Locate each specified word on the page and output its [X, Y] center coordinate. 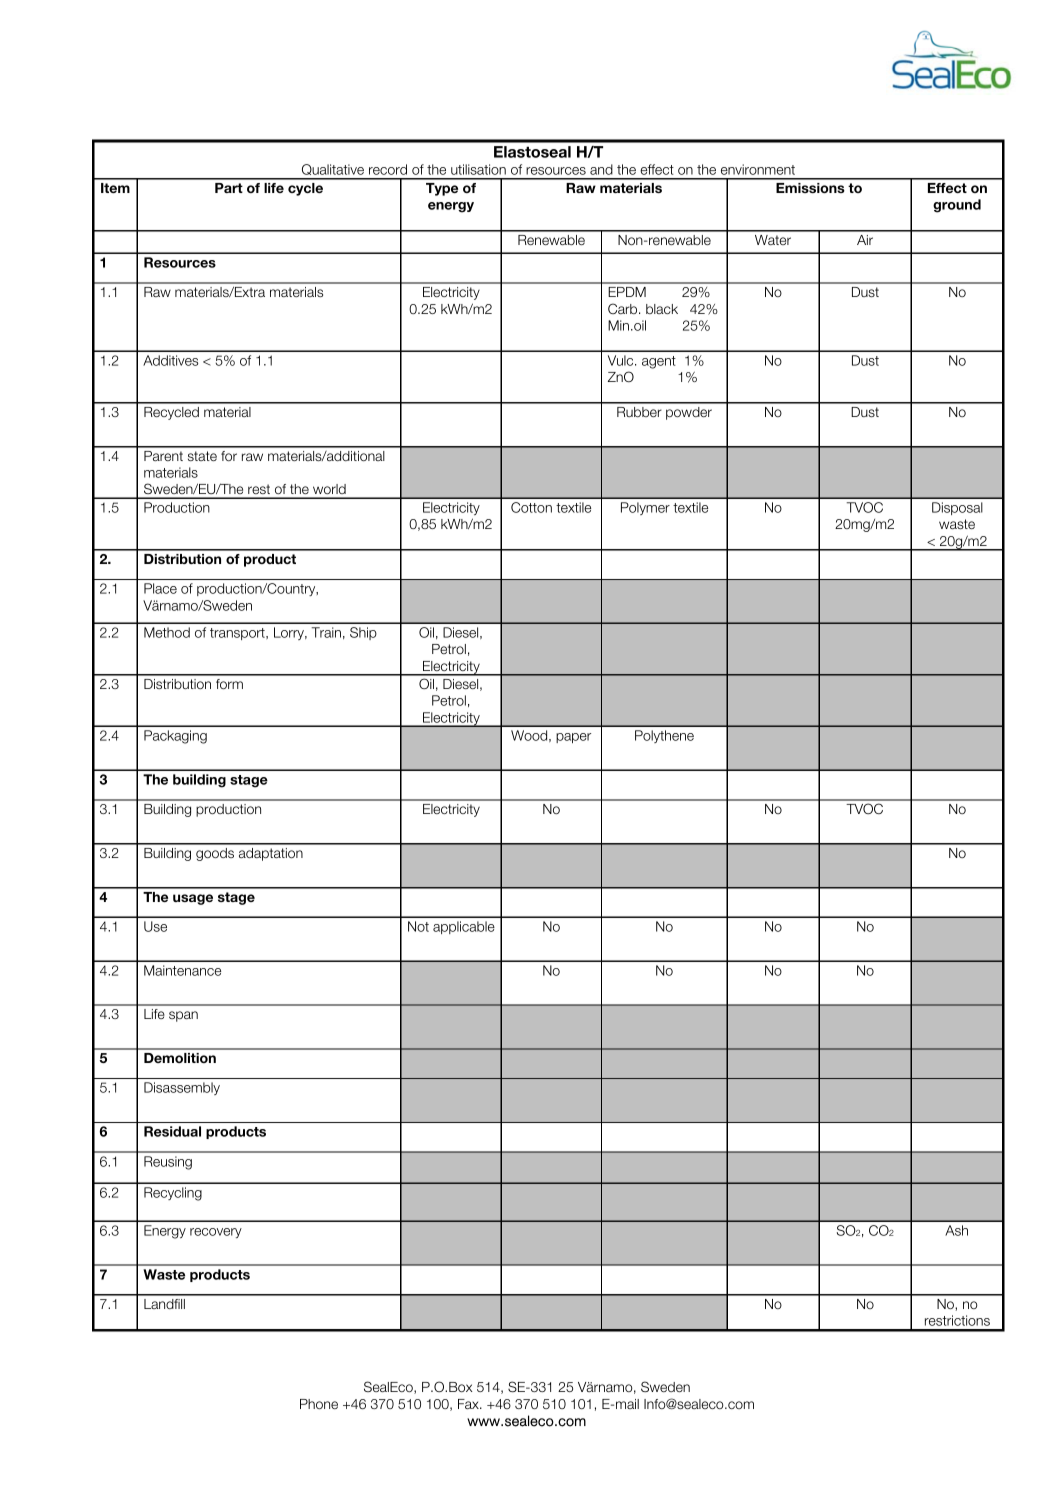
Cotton [531, 507]
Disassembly [182, 1088]
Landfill [164, 1304]
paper [573, 738]
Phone [319, 1404]
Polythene [664, 736]
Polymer [645, 508]
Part [229, 188]
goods [215, 854]
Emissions [810, 188]
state [202, 456]
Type [442, 189]
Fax [469, 1404]
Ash [956, 1230]
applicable [464, 927]
